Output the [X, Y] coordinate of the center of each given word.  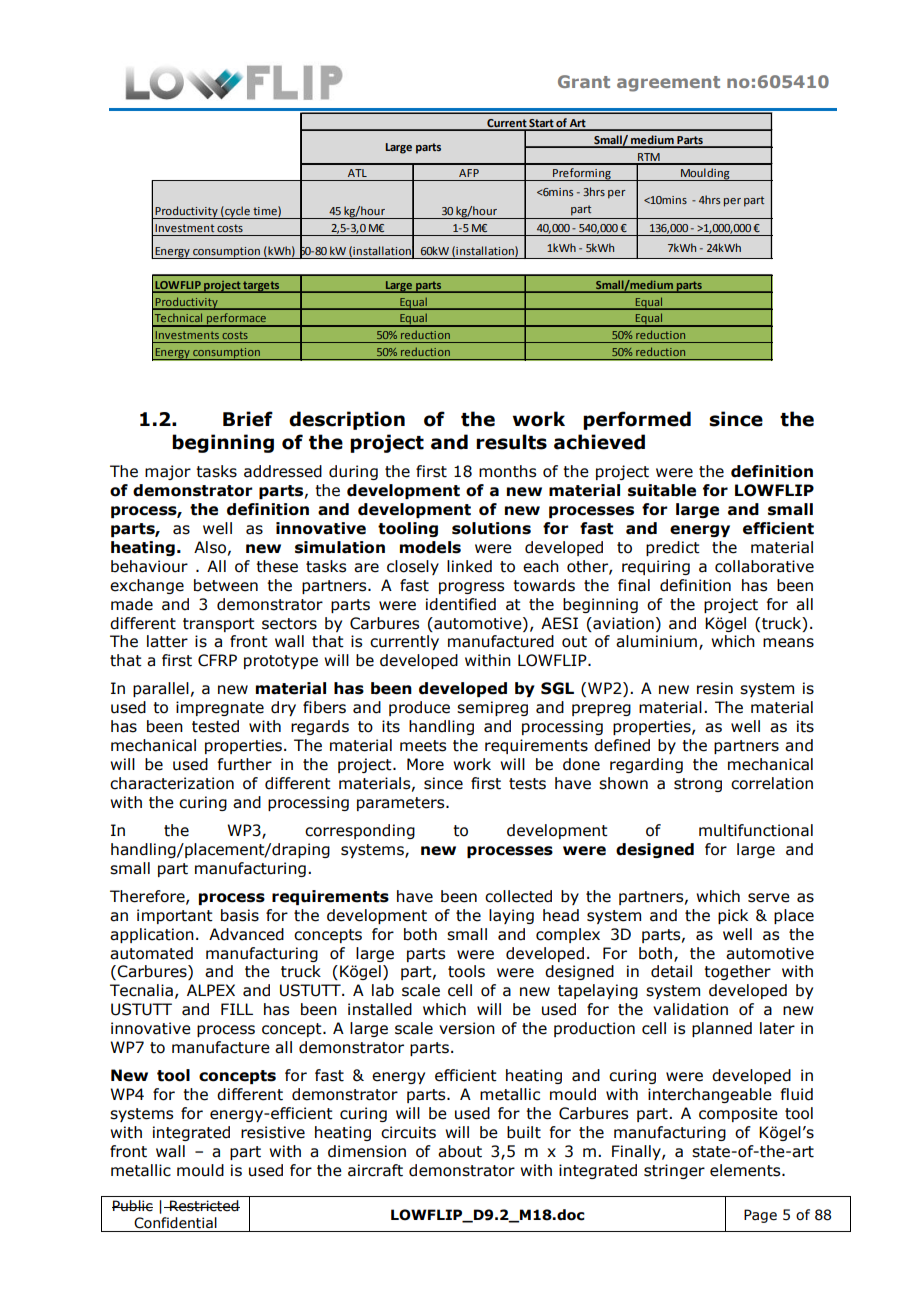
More [425, 764]
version [467, 1028]
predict [673, 548]
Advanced [246, 934]
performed [637, 420]
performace [236, 320]
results [511, 442]
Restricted [204, 1206]
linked [469, 566]
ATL [357, 173]
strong [698, 785]
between [226, 585]
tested [215, 726]
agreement [668, 84]
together [737, 972]
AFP [469, 173]
